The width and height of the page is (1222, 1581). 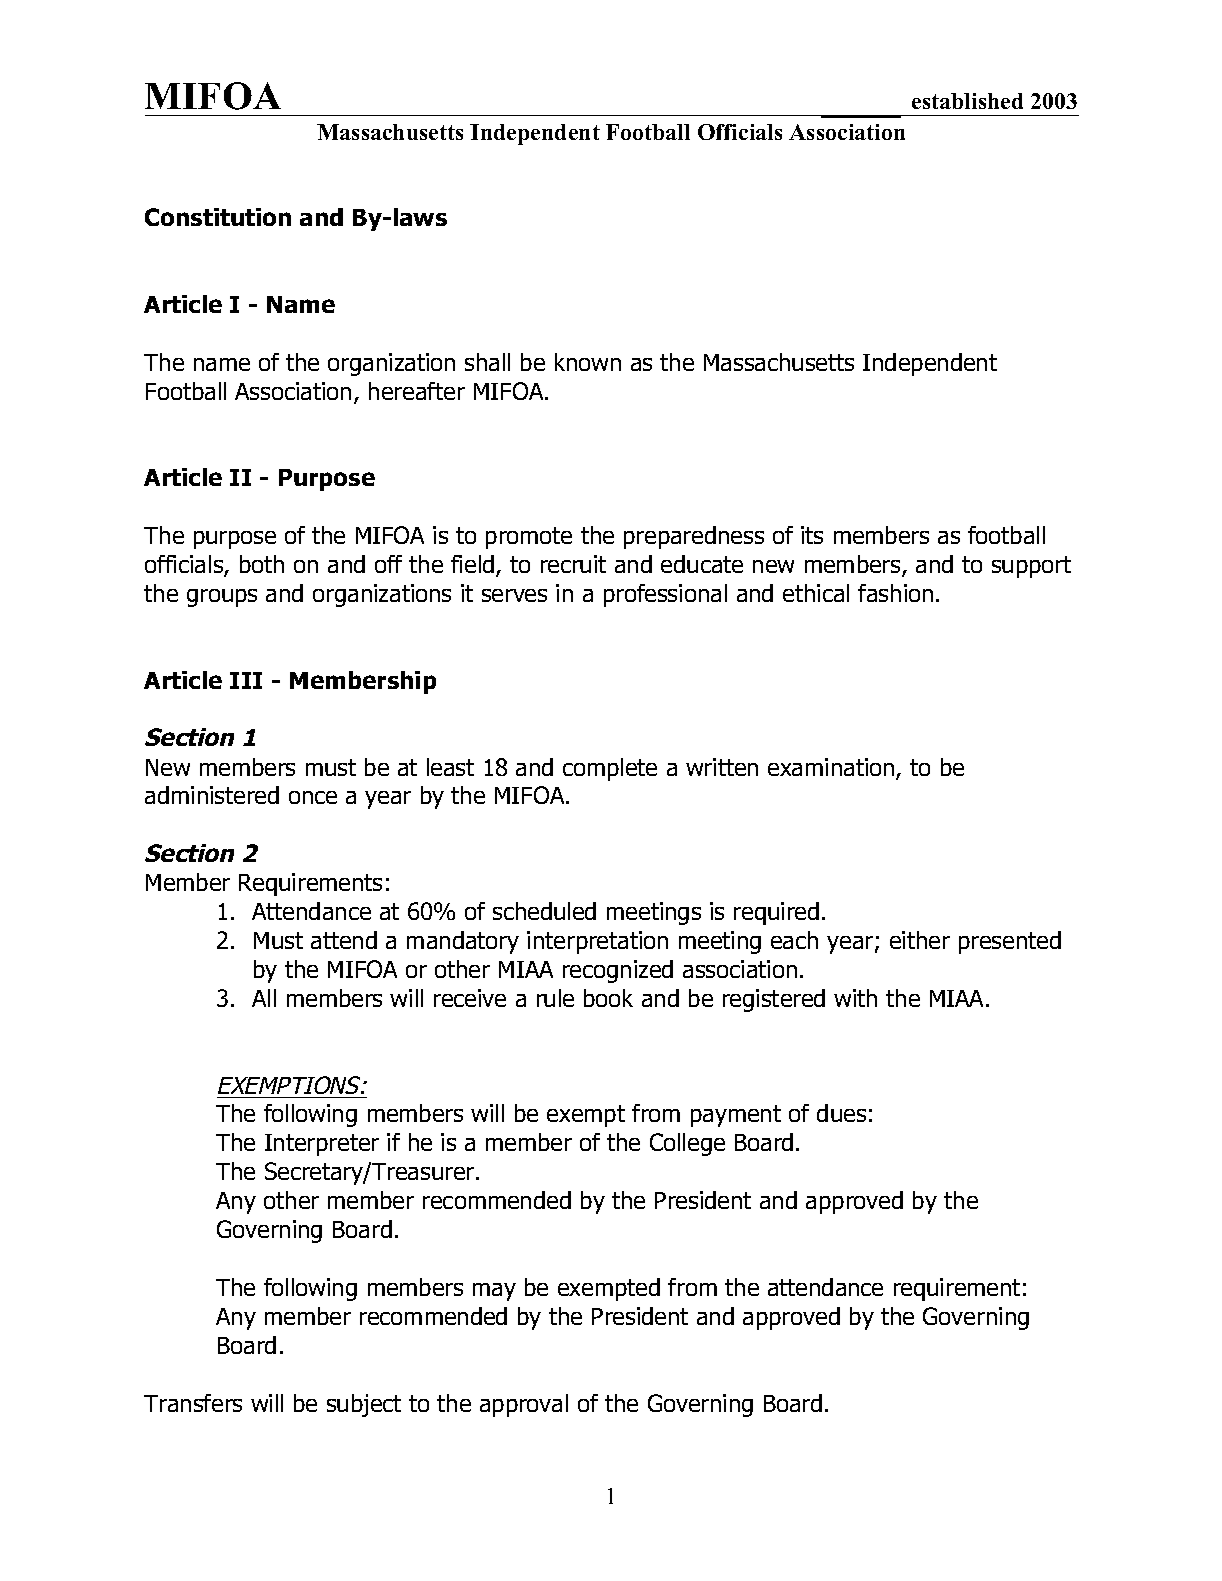 I want to click on known, so click(x=588, y=362).
